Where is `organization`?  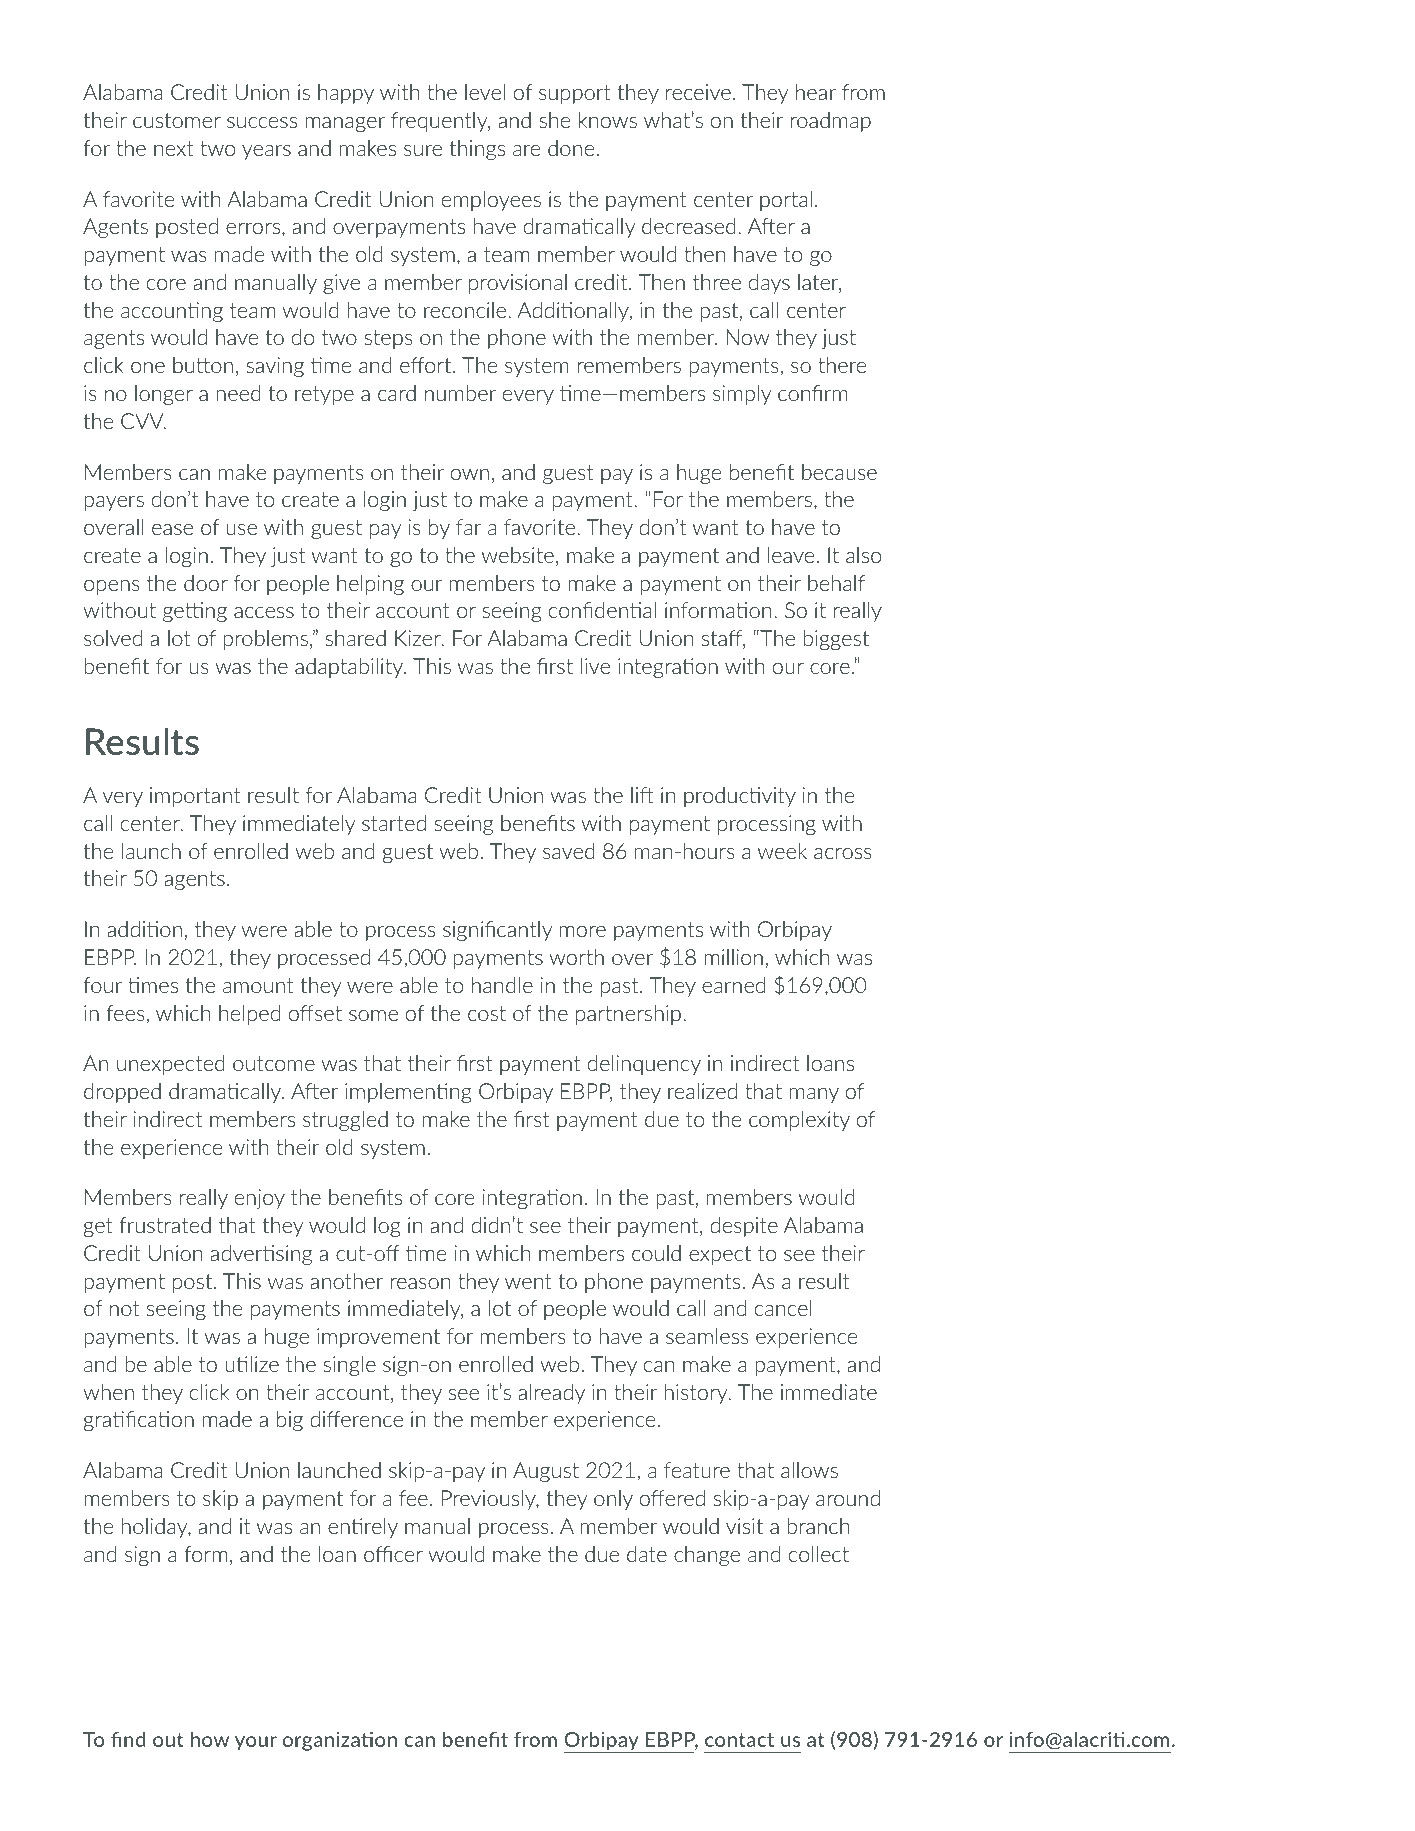 organization is located at coordinates (340, 1741).
